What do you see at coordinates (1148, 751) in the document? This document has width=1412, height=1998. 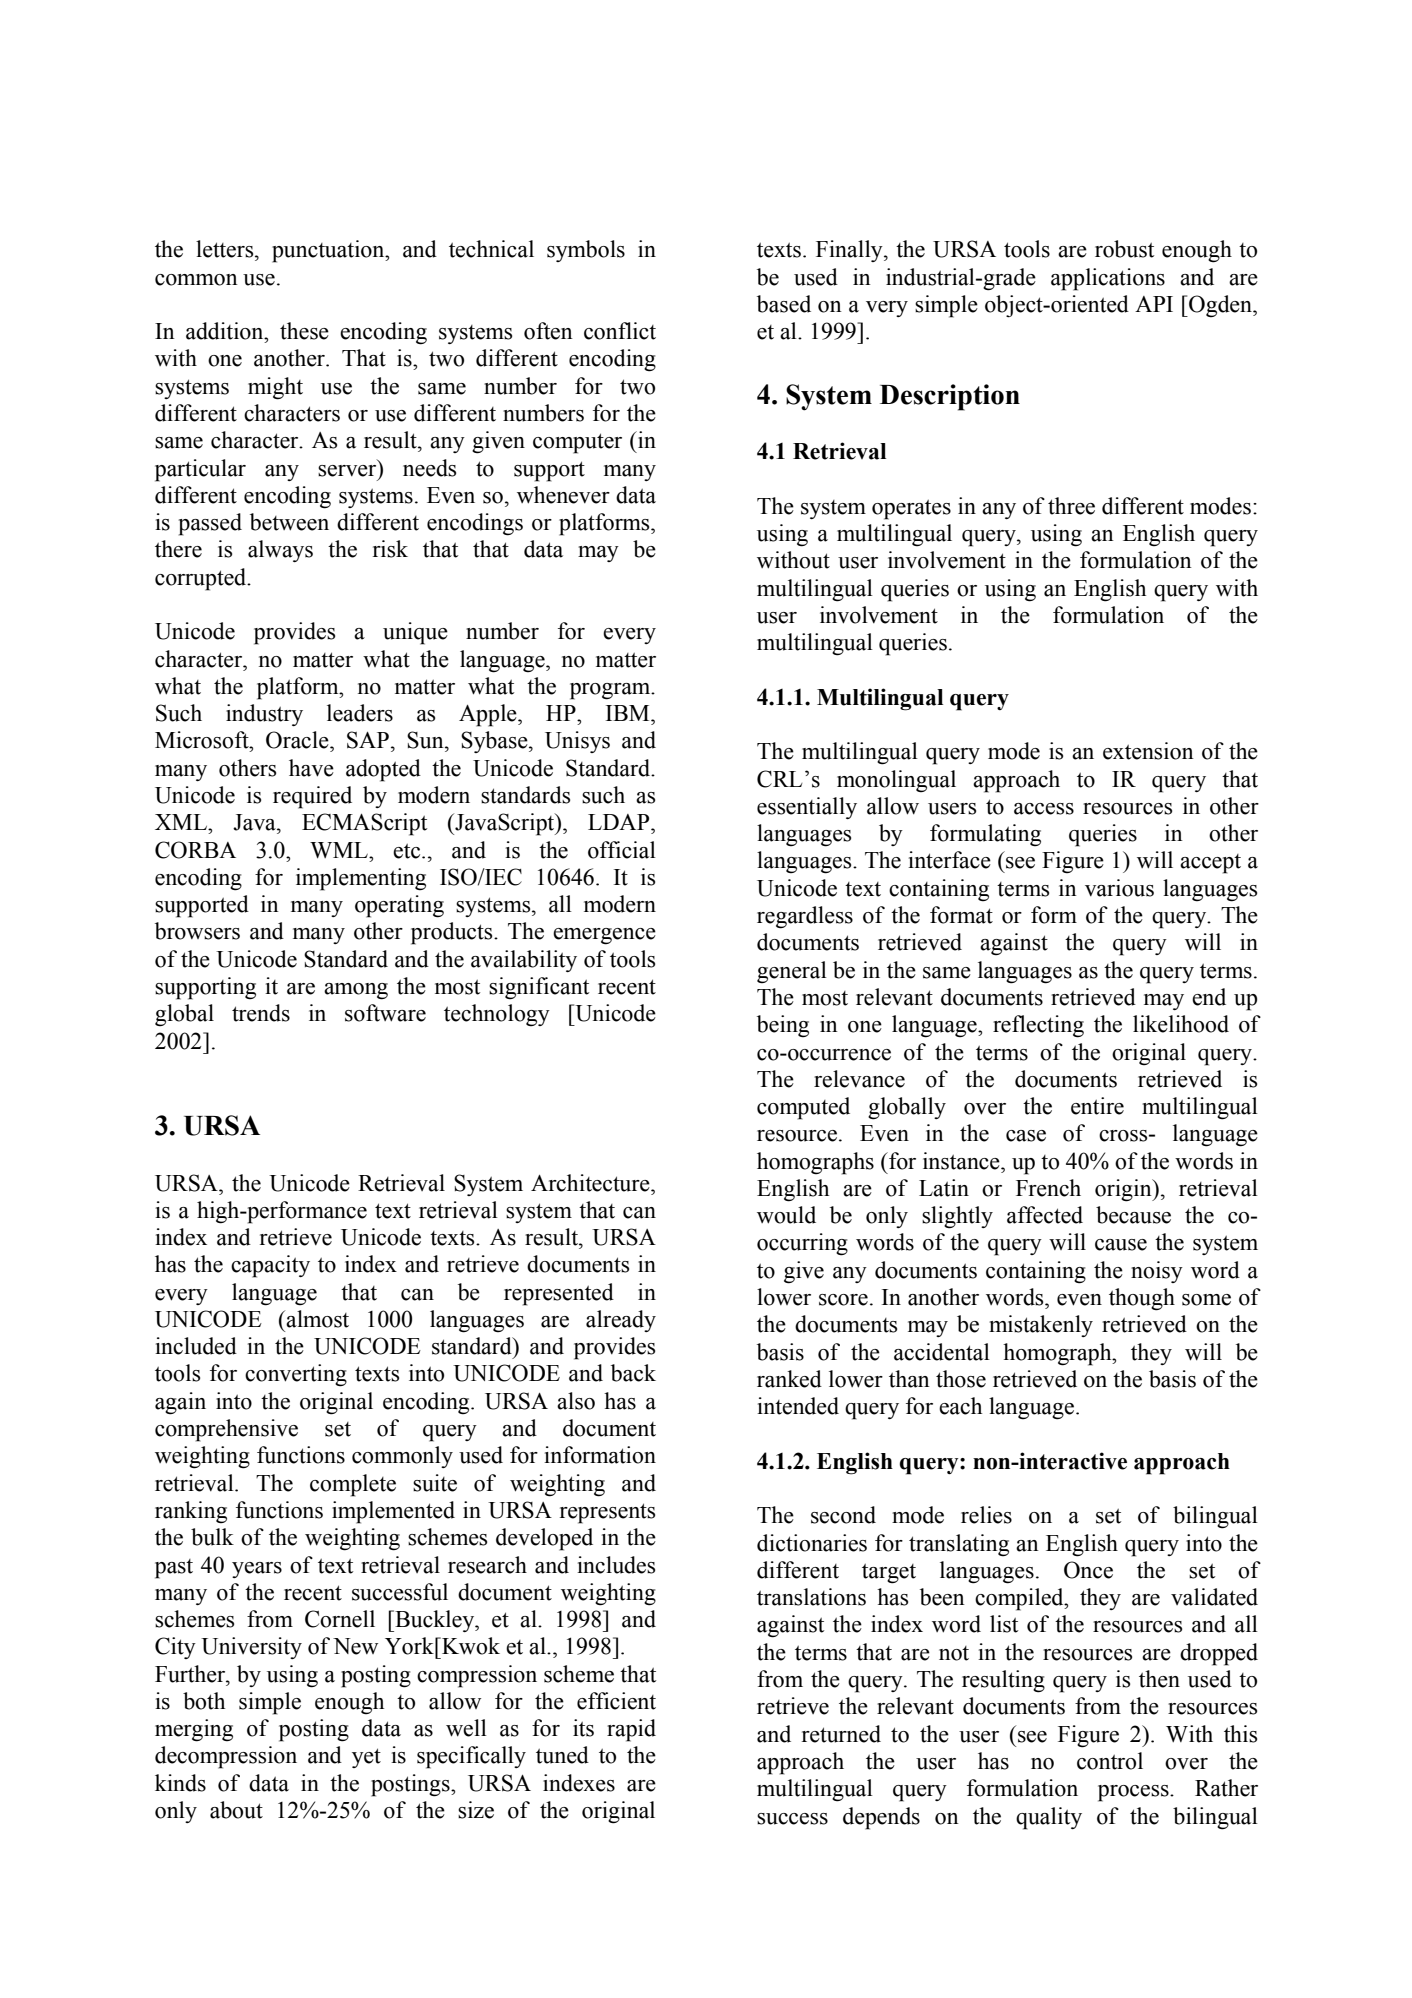 I see `extension` at bounding box center [1148, 751].
